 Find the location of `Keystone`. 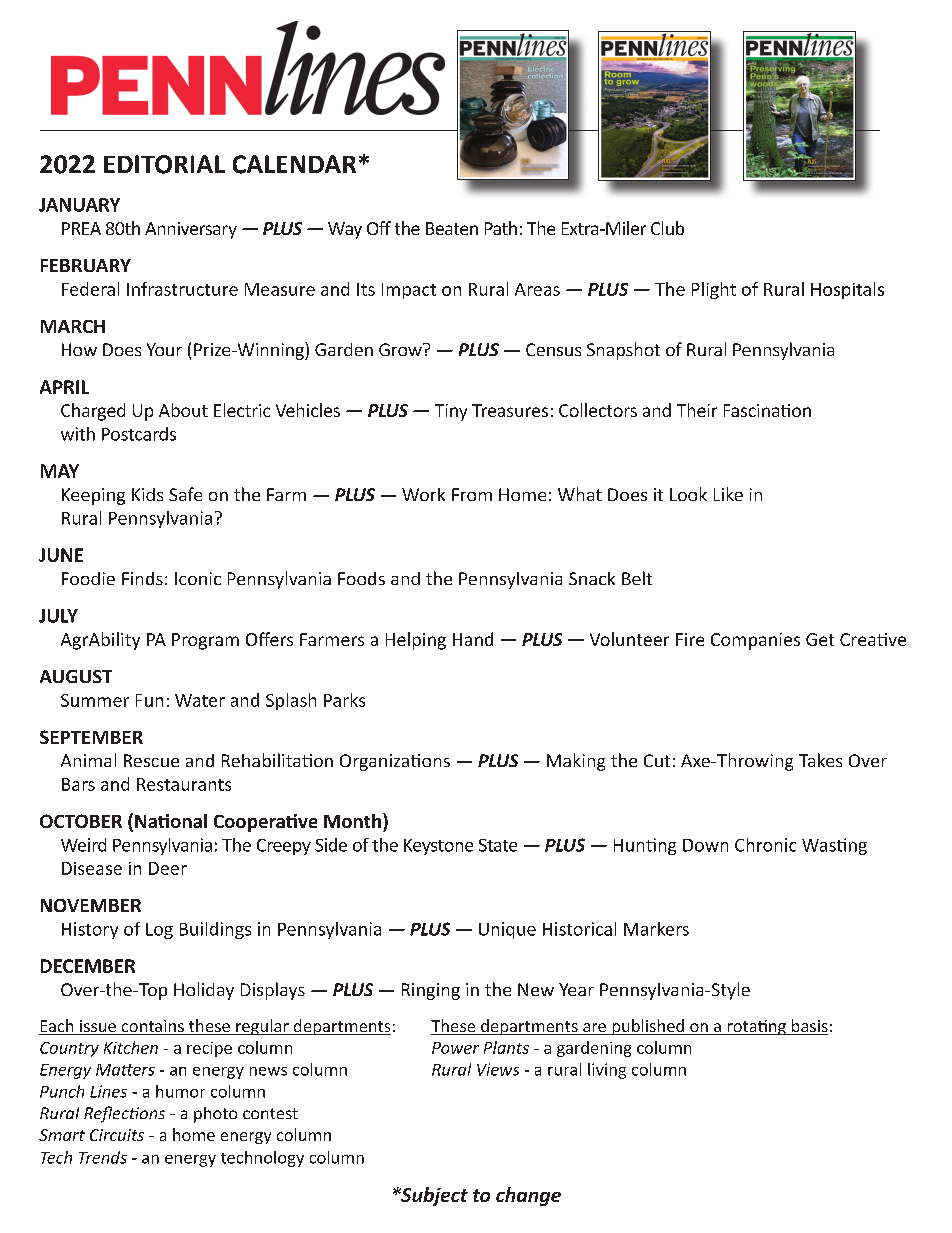

Keystone is located at coordinates (438, 847).
